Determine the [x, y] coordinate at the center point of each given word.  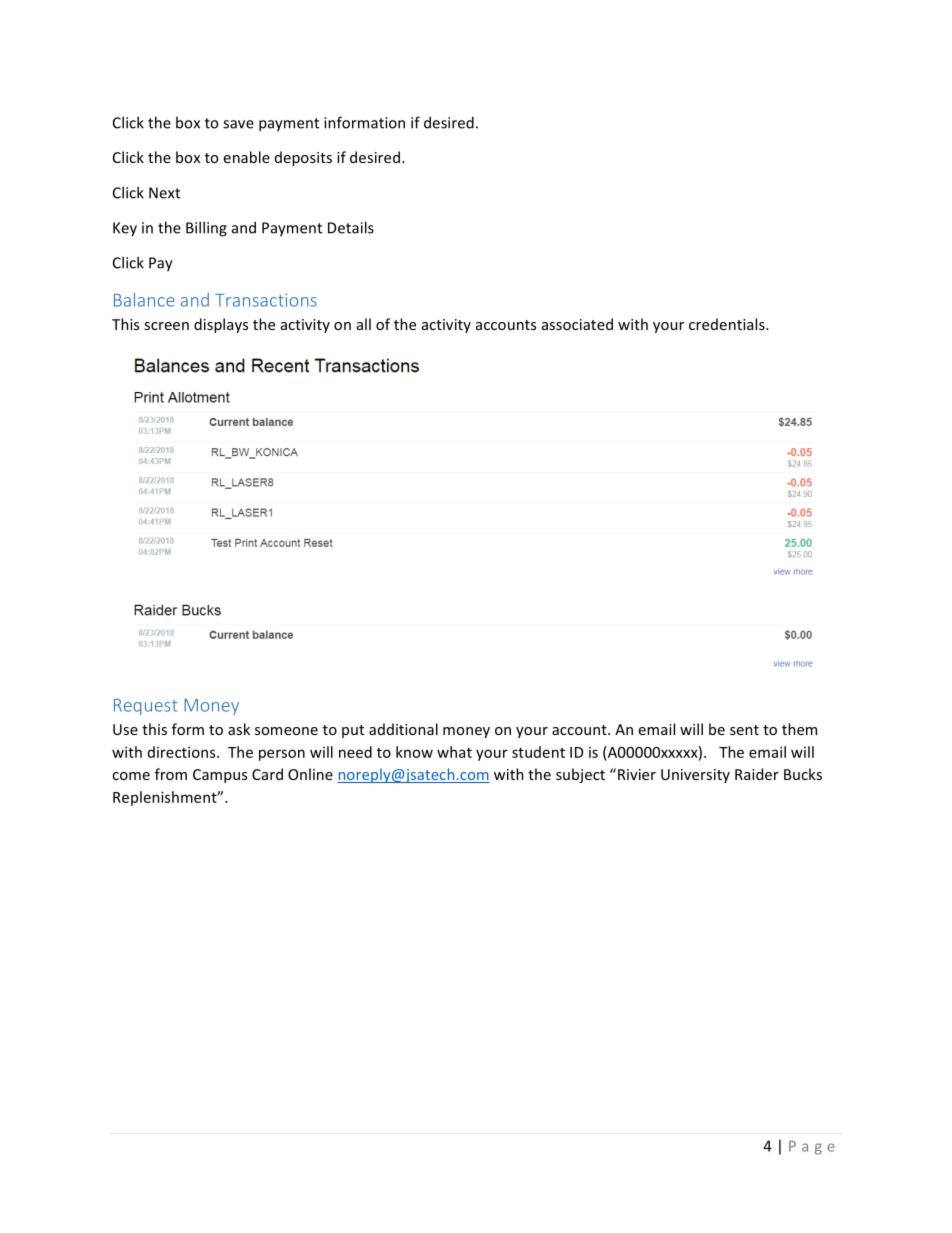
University [695, 776]
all [364, 324]
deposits [303, 158]
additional [403, 729]
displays [221, 325]
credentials [728, 324]
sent [744, 730]
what [454, 752]
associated [577, 324]
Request [145, 707]
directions [183, 752]
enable [247, 157]
